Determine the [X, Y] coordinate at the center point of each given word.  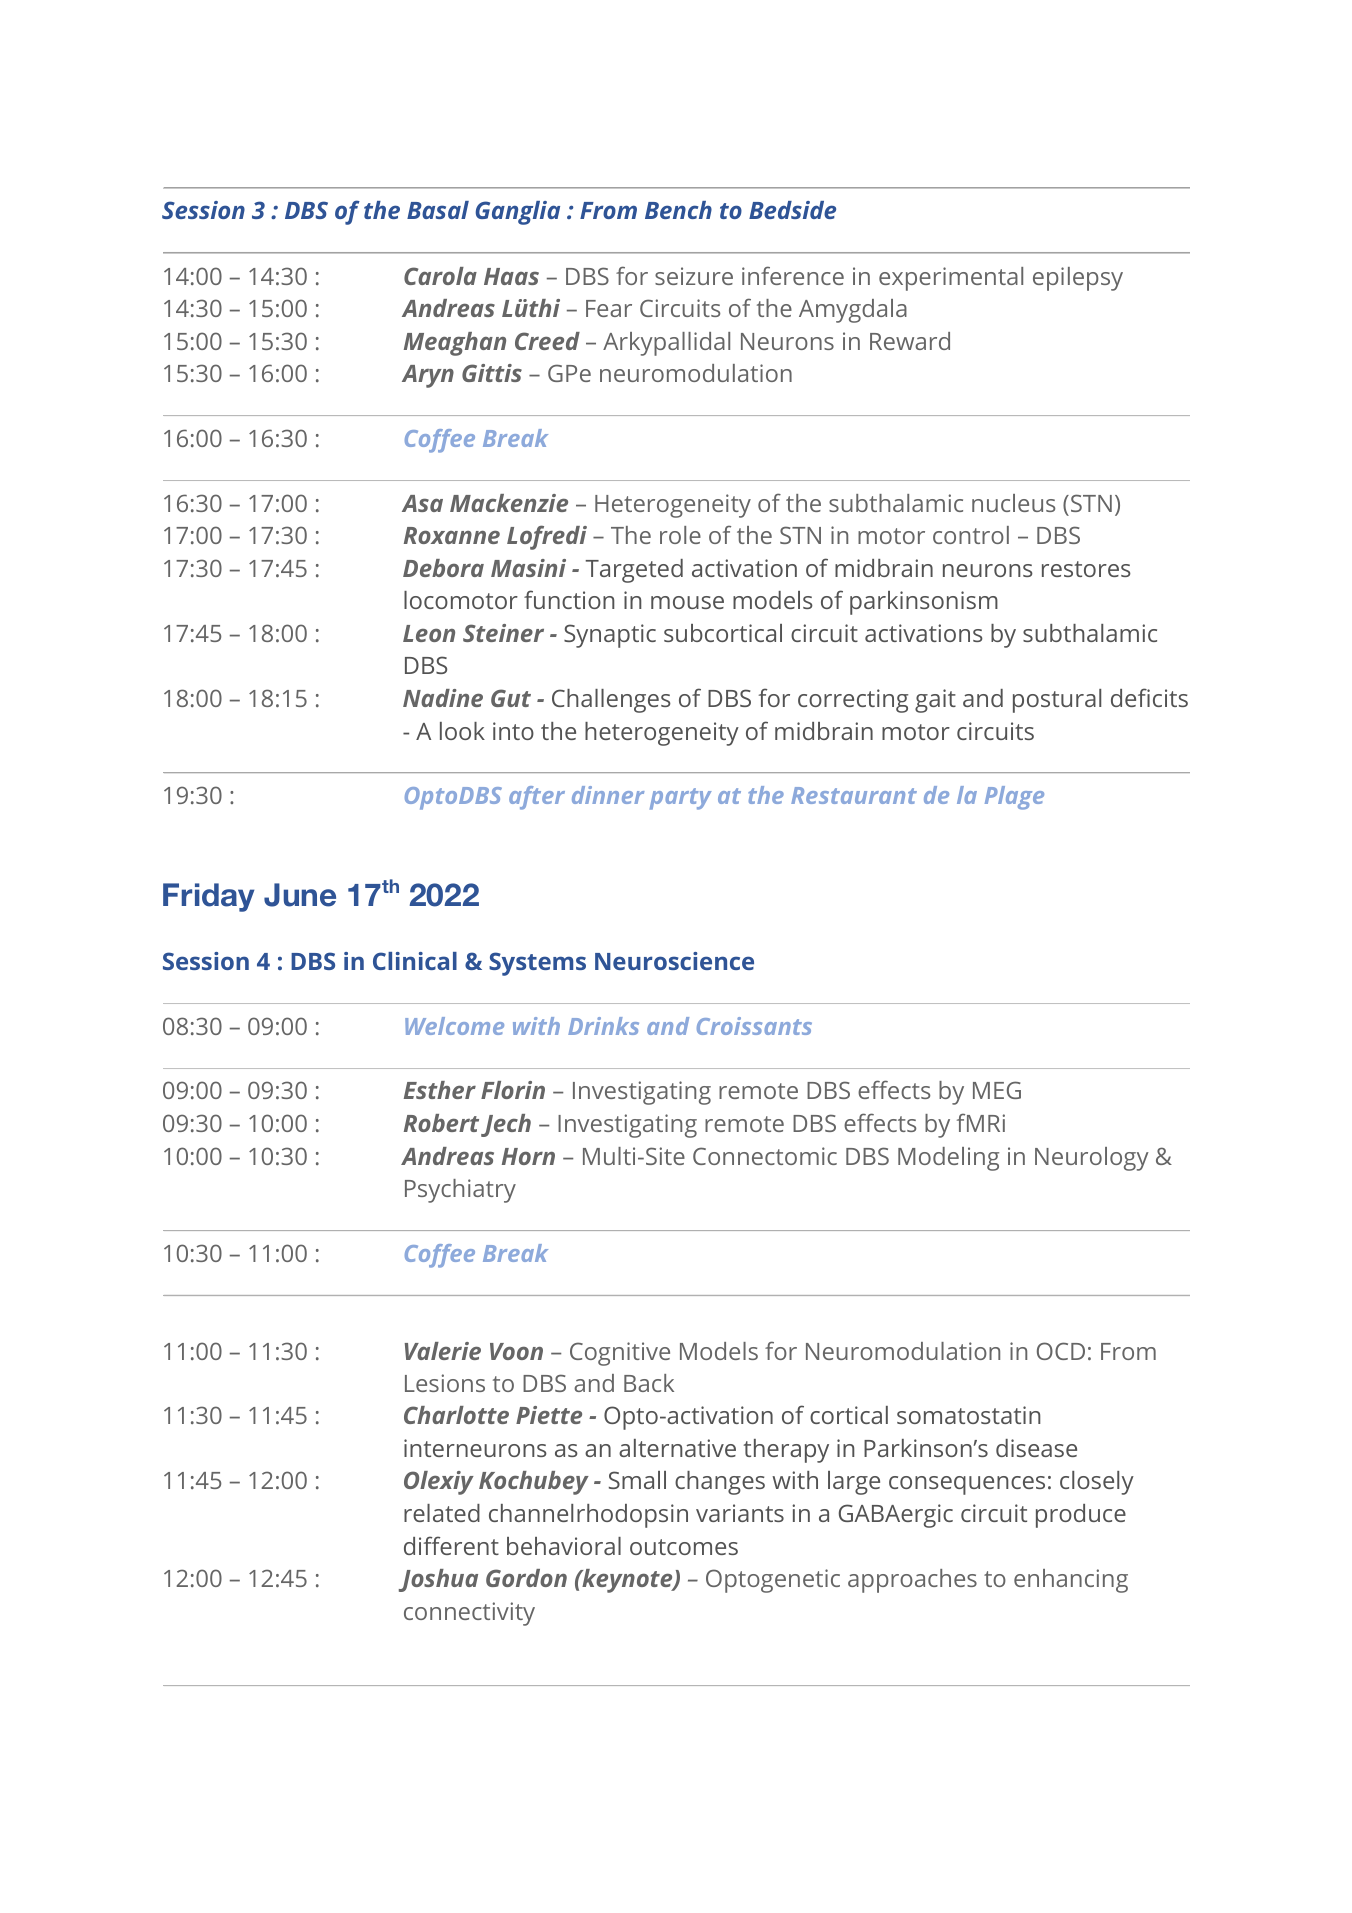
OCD [1061, 1351]
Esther [440, 1090]
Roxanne [452, 535]
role [680, 535]
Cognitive [620, 1354]
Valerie [443, 1351]
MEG [997, 1090]
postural [1057, 701]
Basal [438, 210]
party [680, 799]
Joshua [438, 1580]
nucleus [1013, 503]
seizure [694, 276]
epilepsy [1078, 279]
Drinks [603, 1026]
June [300, 895]
